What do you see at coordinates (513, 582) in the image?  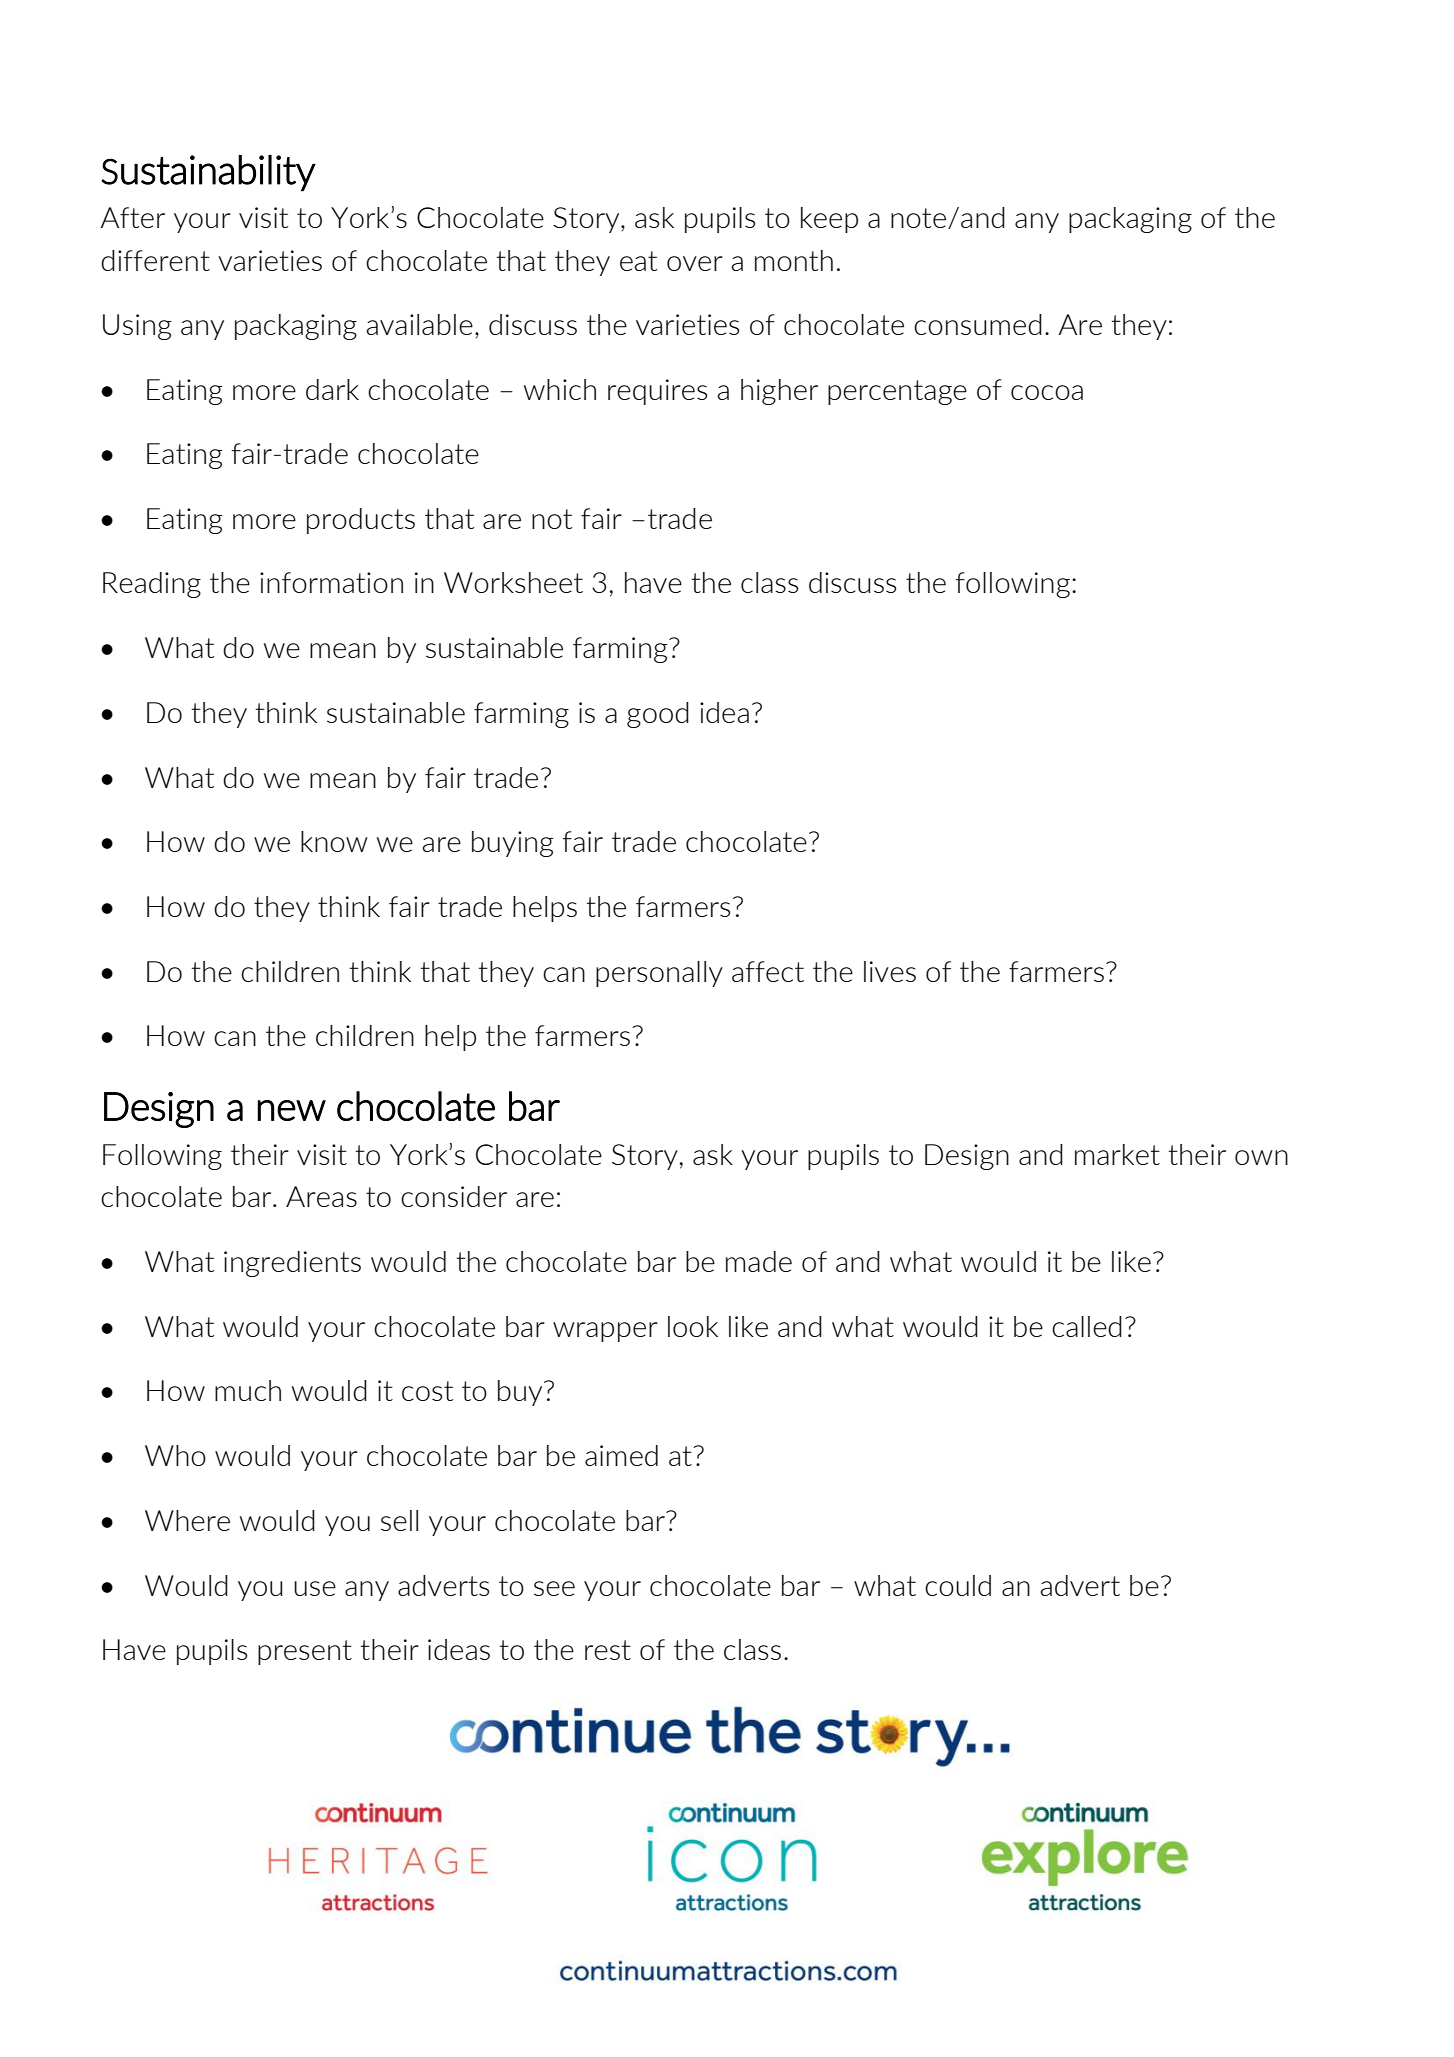 I see `Worksheet` at bounding box center [513, 582].
